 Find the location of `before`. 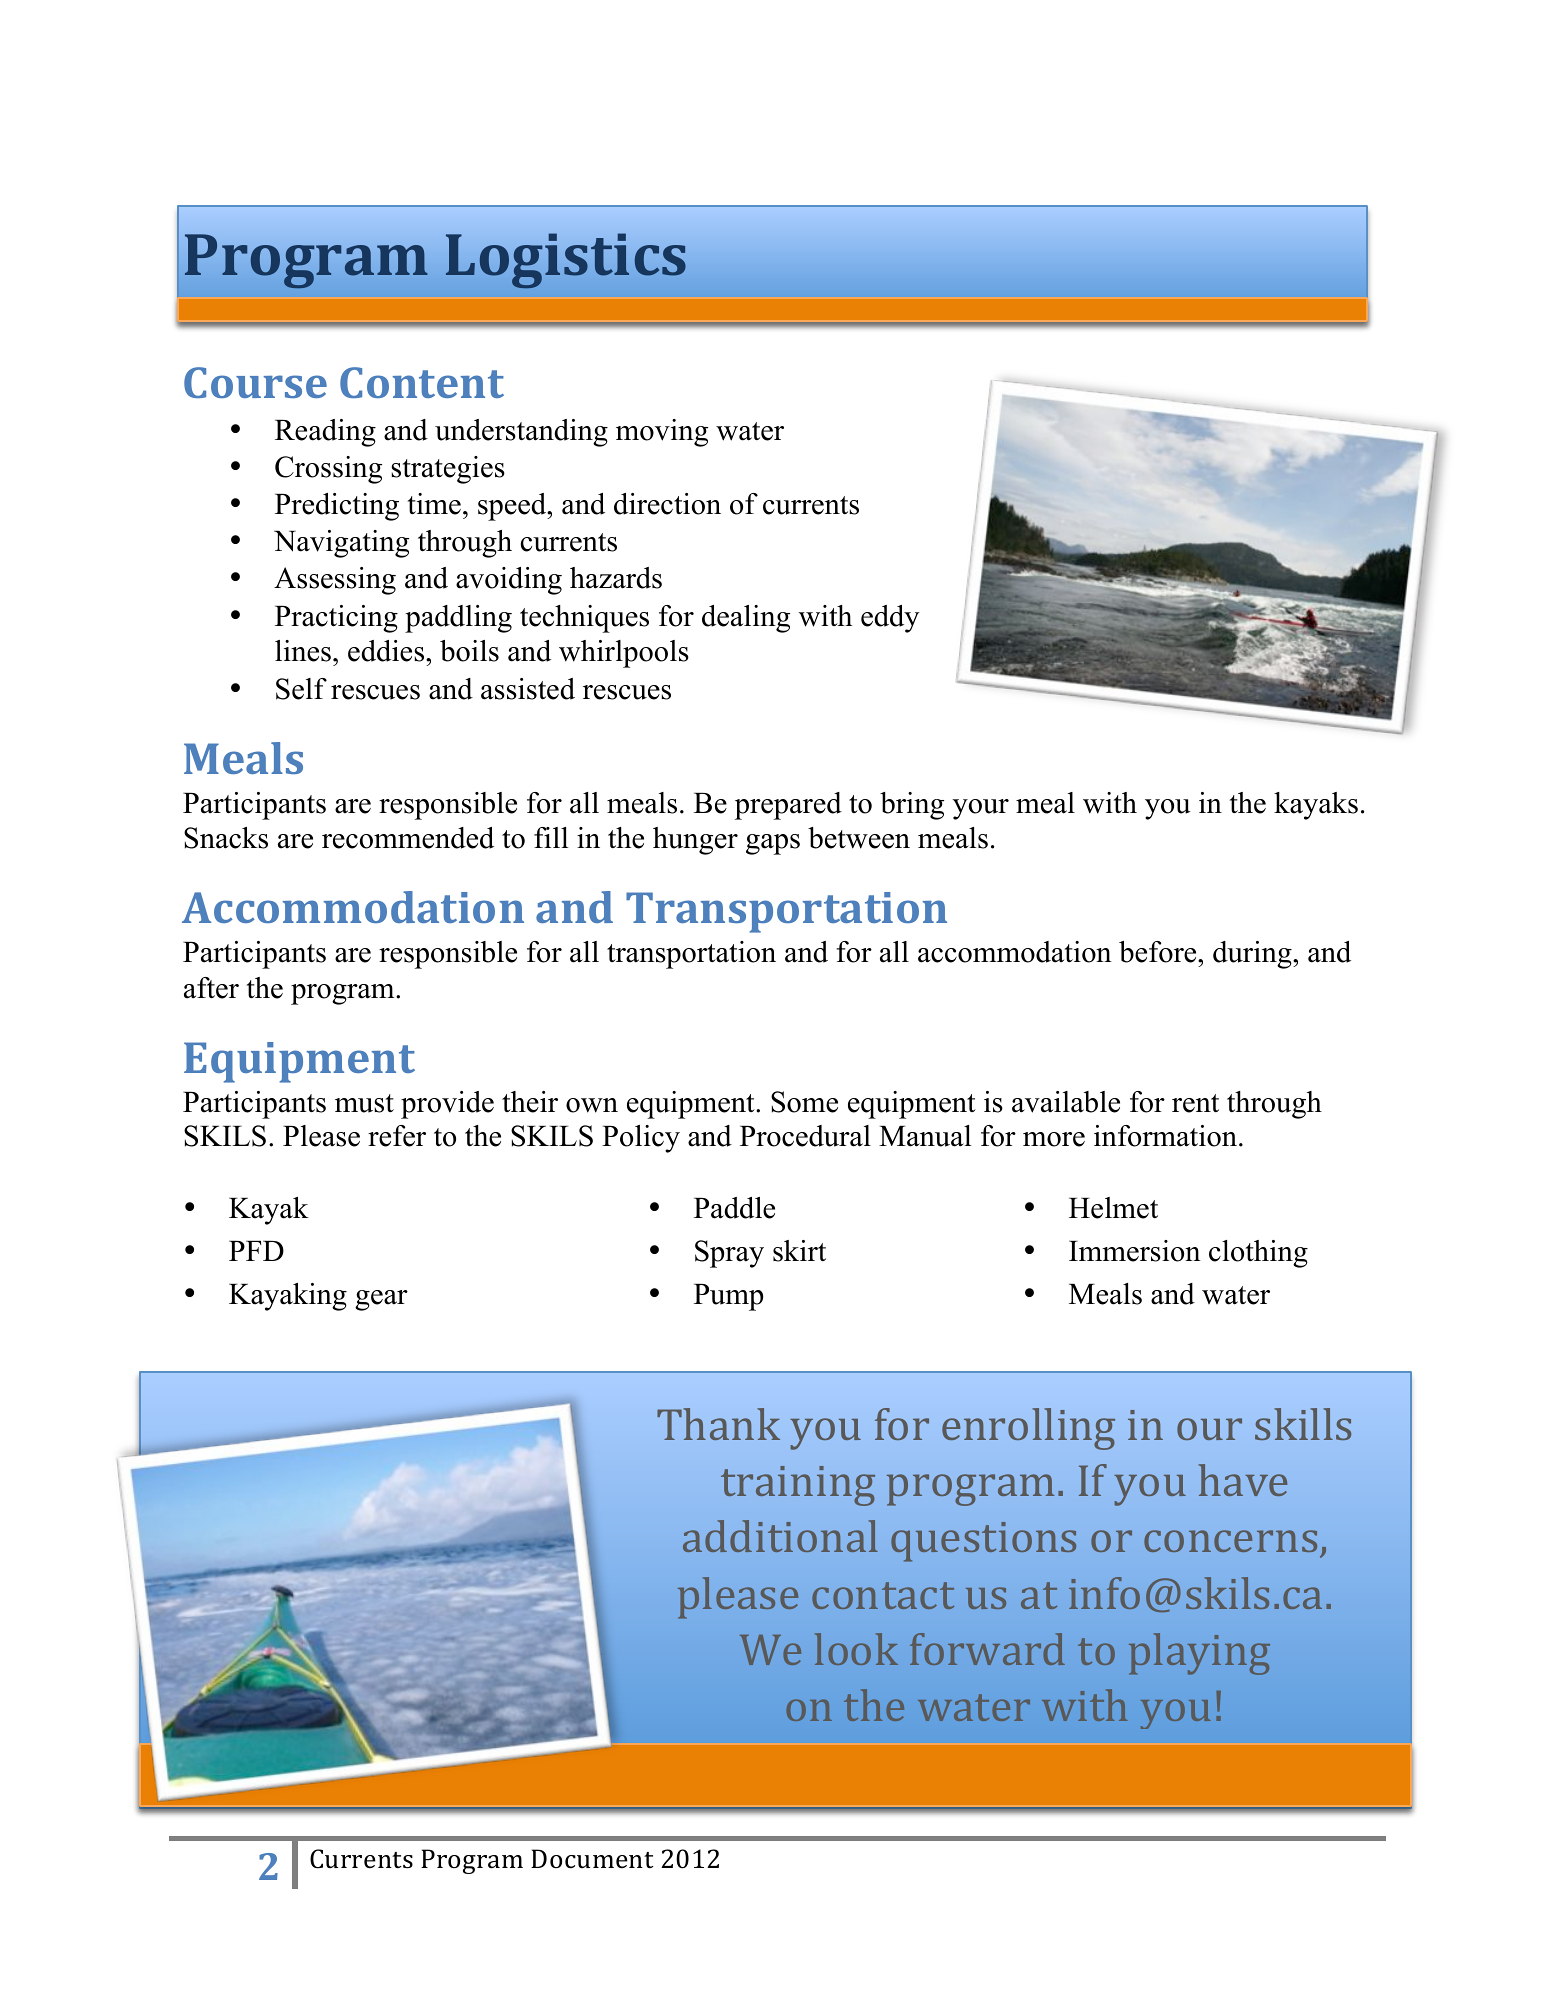

before is located at coordinates (1159, 952).
